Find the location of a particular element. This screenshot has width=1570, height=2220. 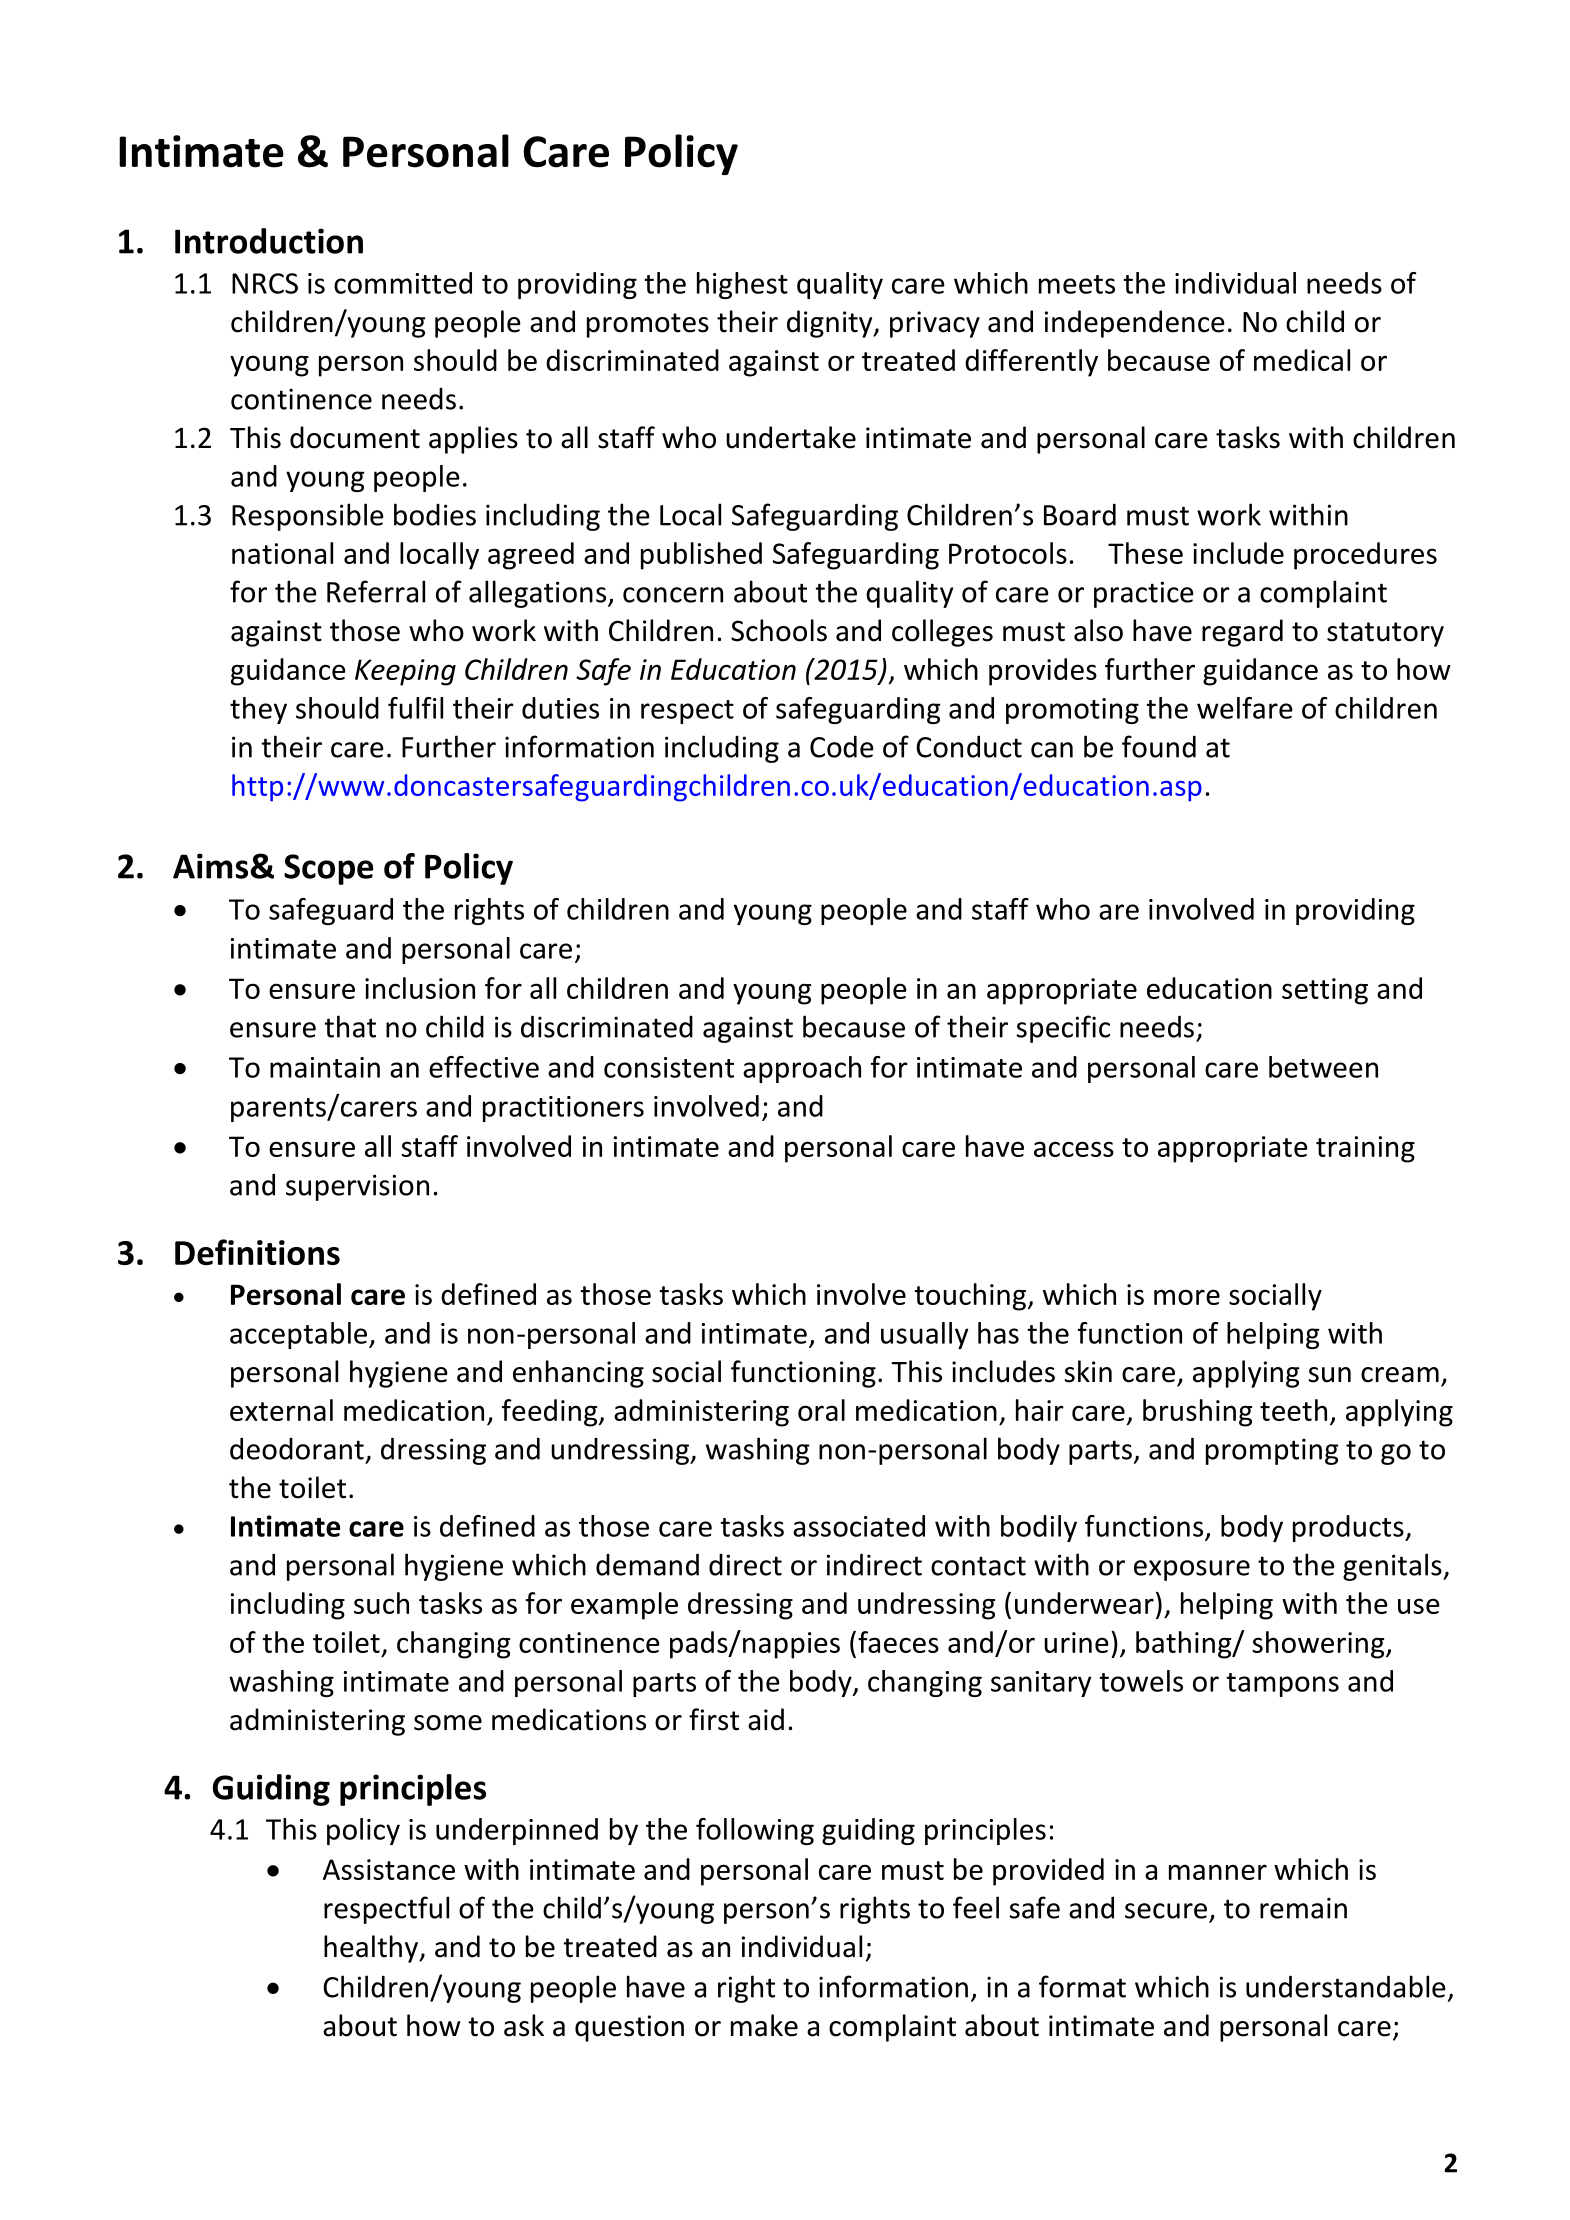

dignity is located at coordinates (831, 324).
